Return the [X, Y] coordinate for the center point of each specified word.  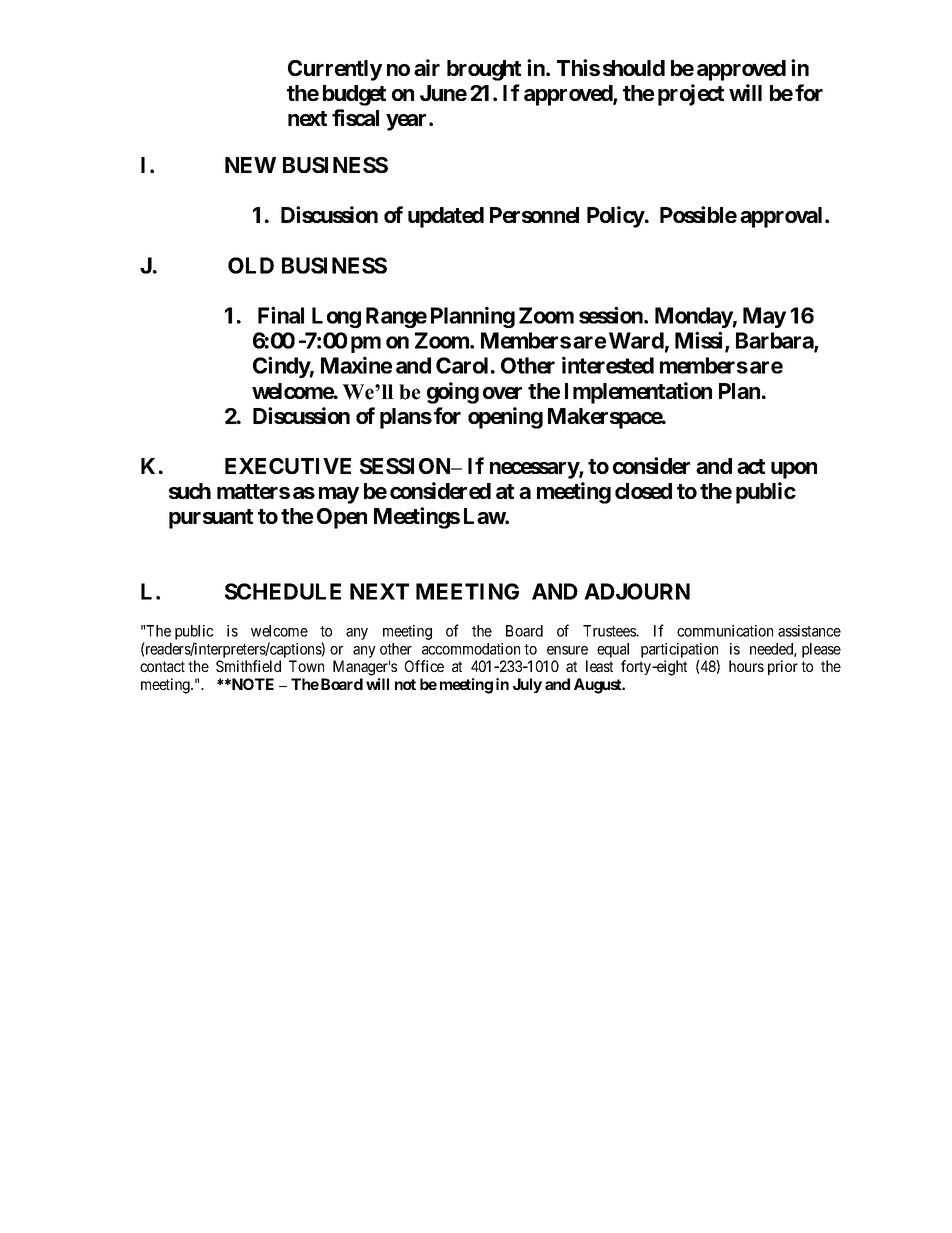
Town [306, 666]
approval [781, 217]
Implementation [638, 393]
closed [643, 491]
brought [484, 70]
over [502, 393]
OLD [251, 265]
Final [281, 315]
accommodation [471, 649]
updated [446, 217]
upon [794, 470]
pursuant [211, 519]
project [691, 95]
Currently [335, 70]
